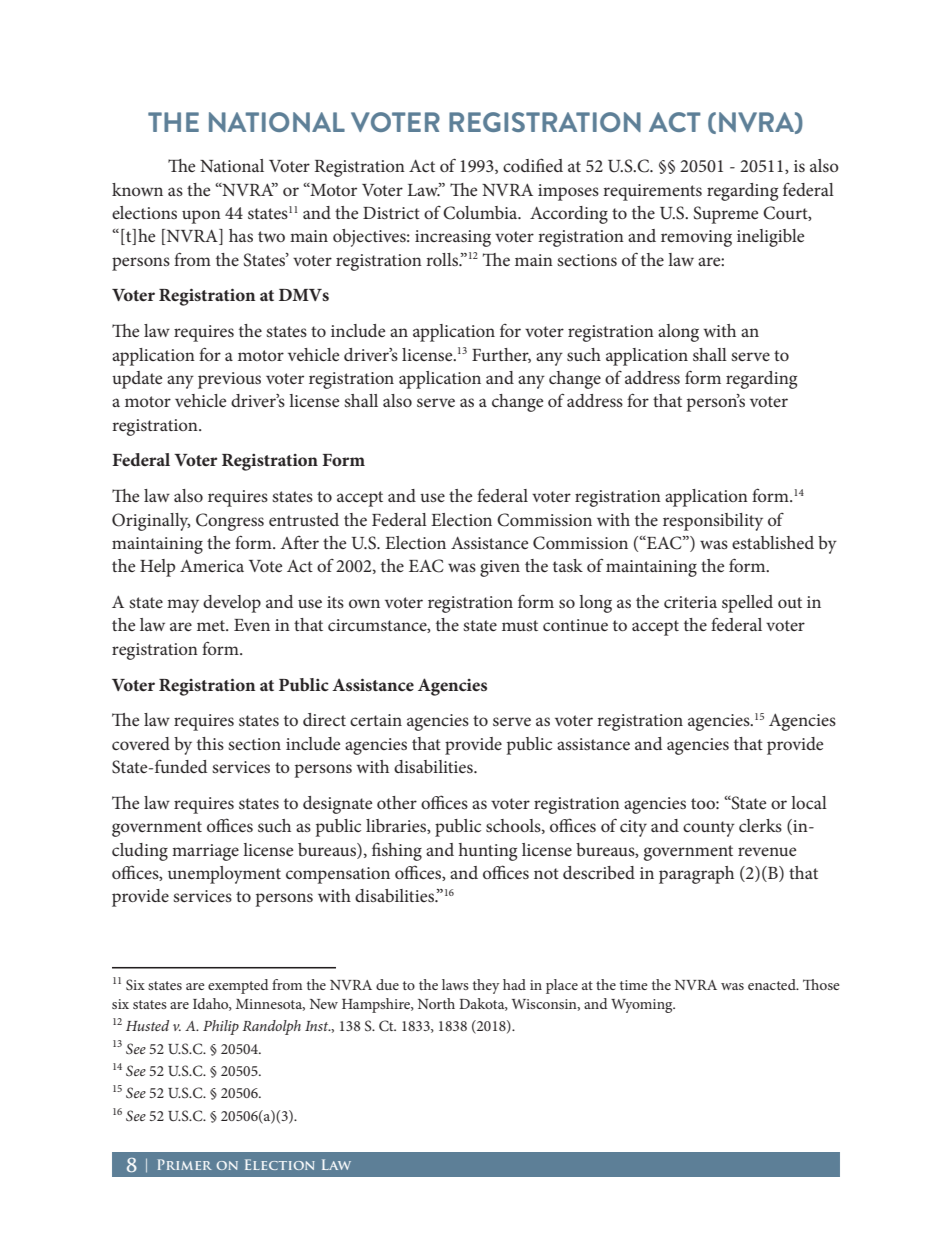 This page has width=952, height=1233. What do you see at coordinates (643, 1006) in the page?
I see `Wyoming` at bounding box center [643, 1006].
